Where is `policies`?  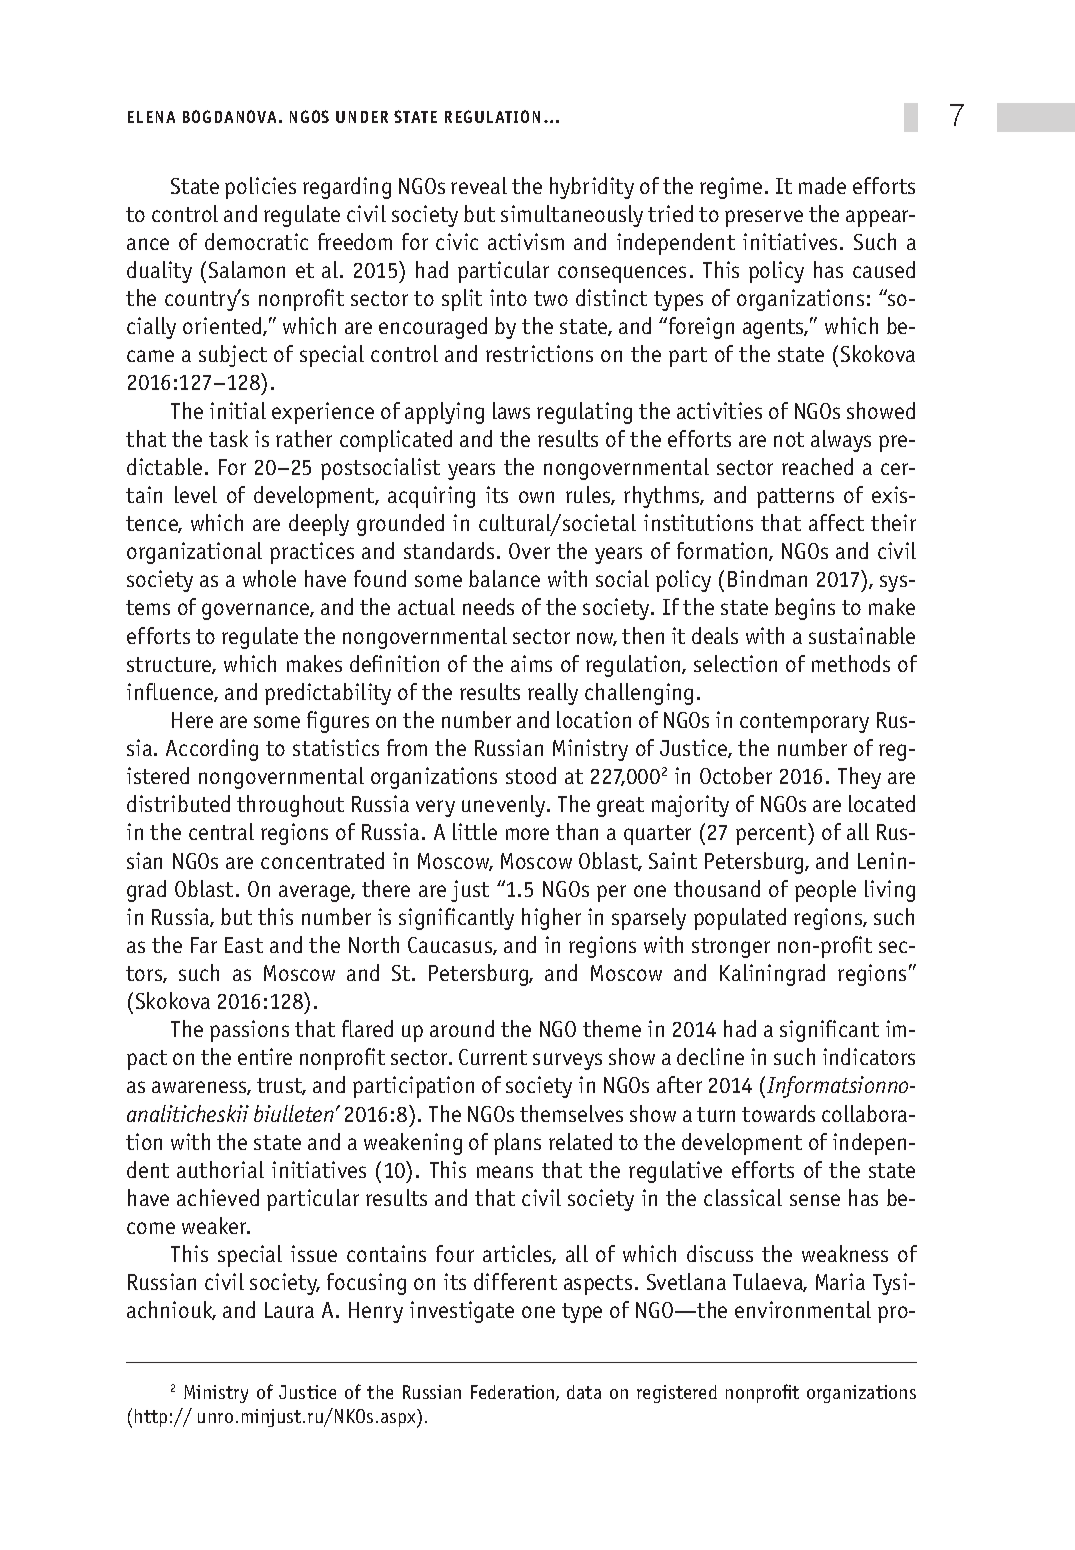
policies is located at coordinates (260, 188).
